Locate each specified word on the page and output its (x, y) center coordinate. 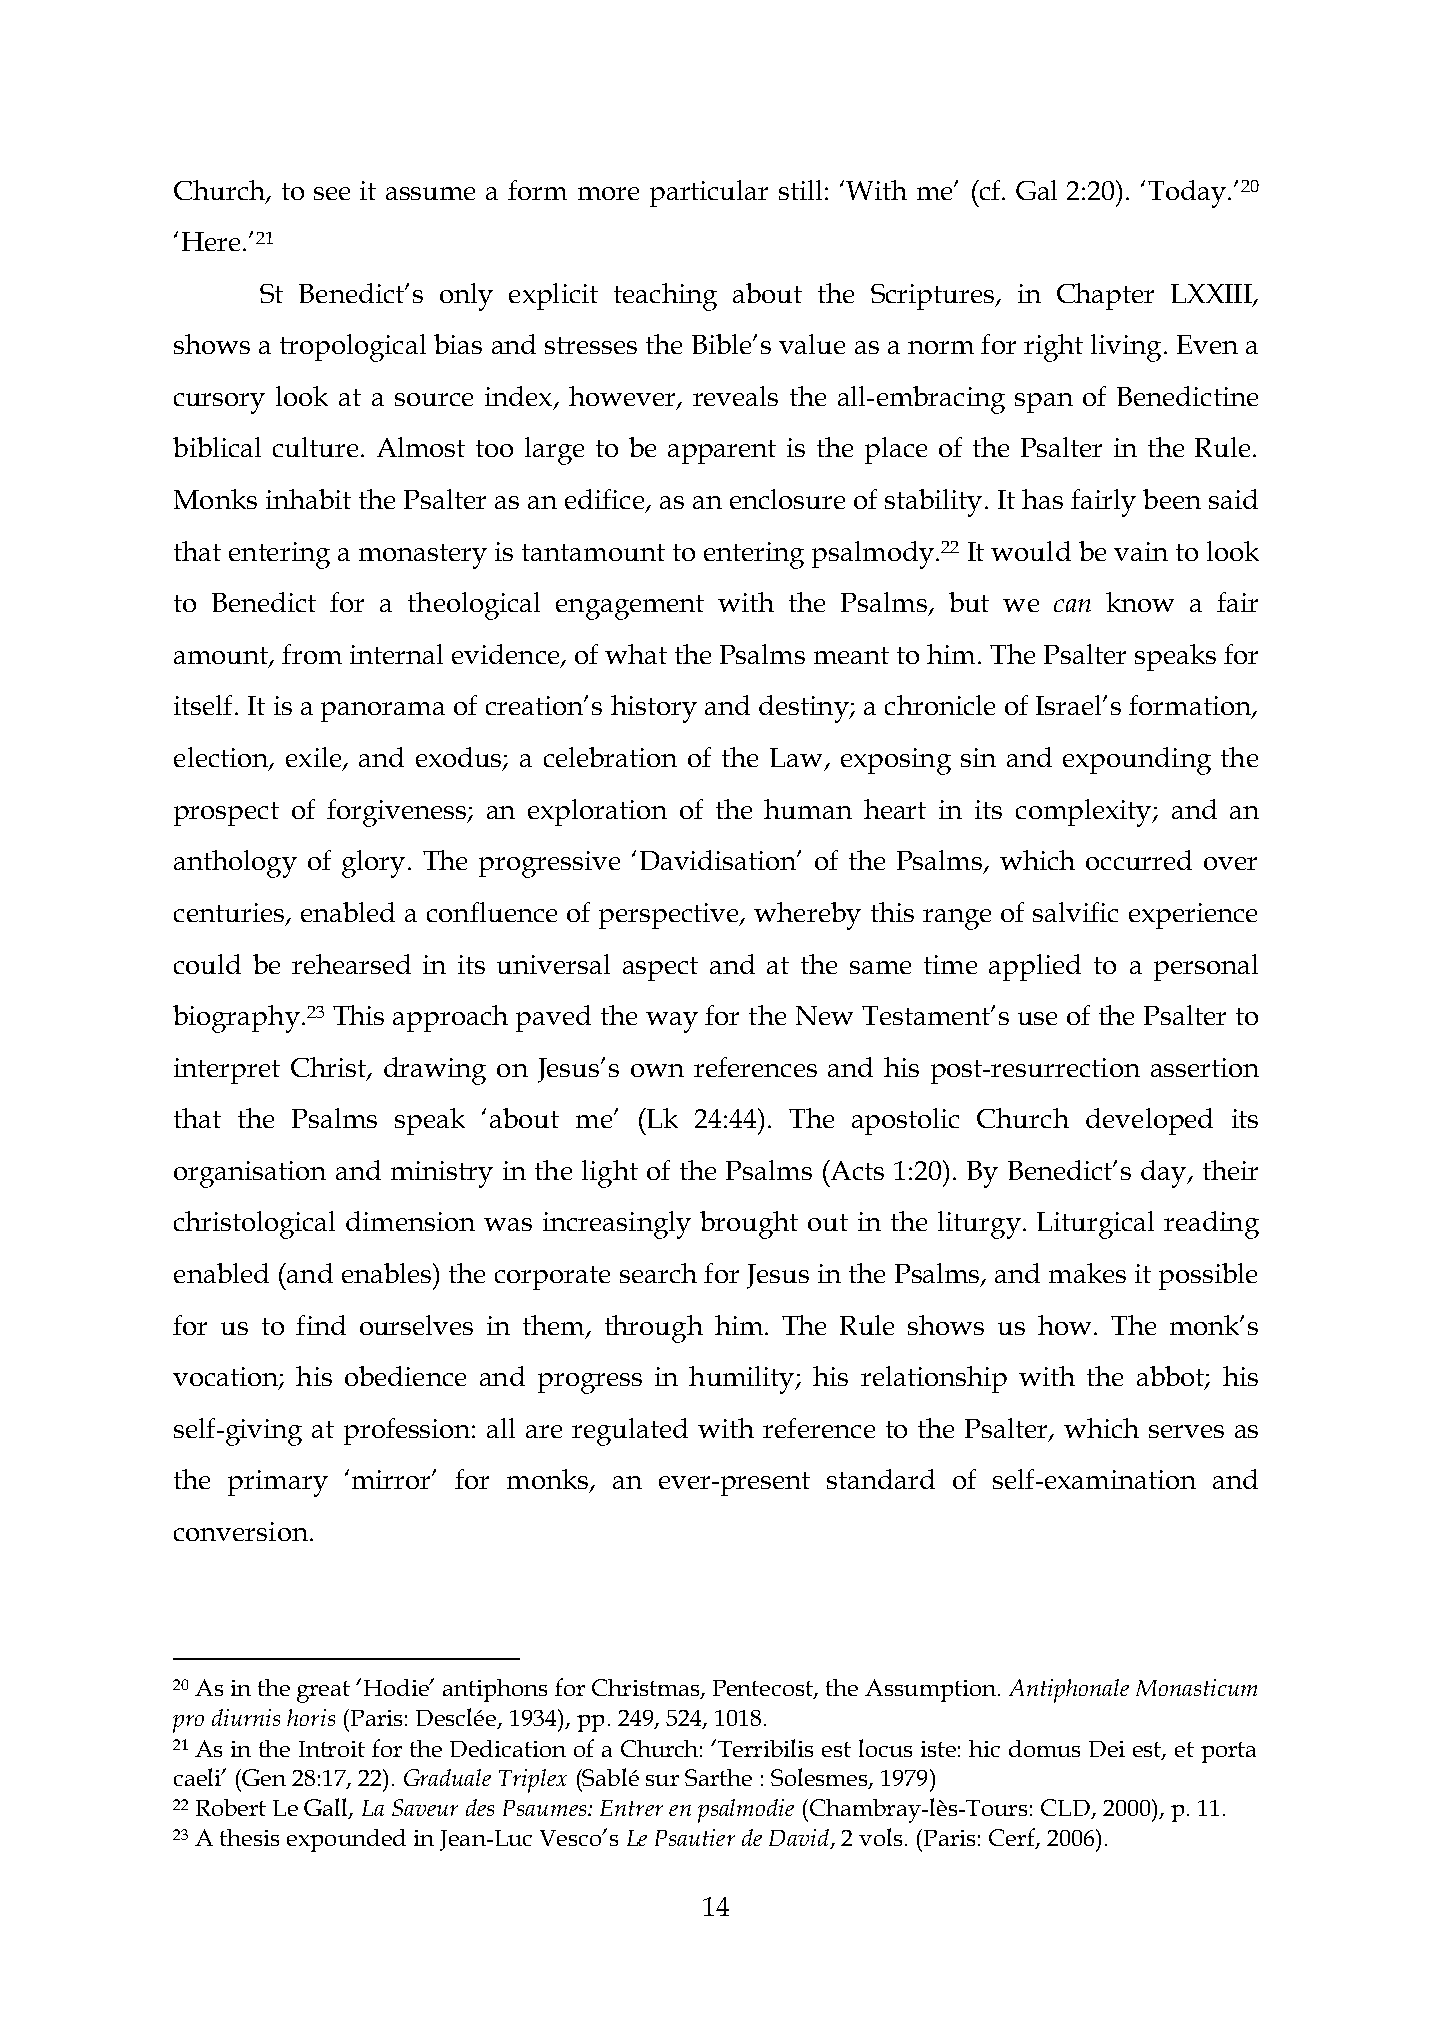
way (672, 1022)
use (1037, 1018)
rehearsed (351, 964)
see (332, 193)
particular (709, 193)
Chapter (1105, 296)
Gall (327, 1808)
